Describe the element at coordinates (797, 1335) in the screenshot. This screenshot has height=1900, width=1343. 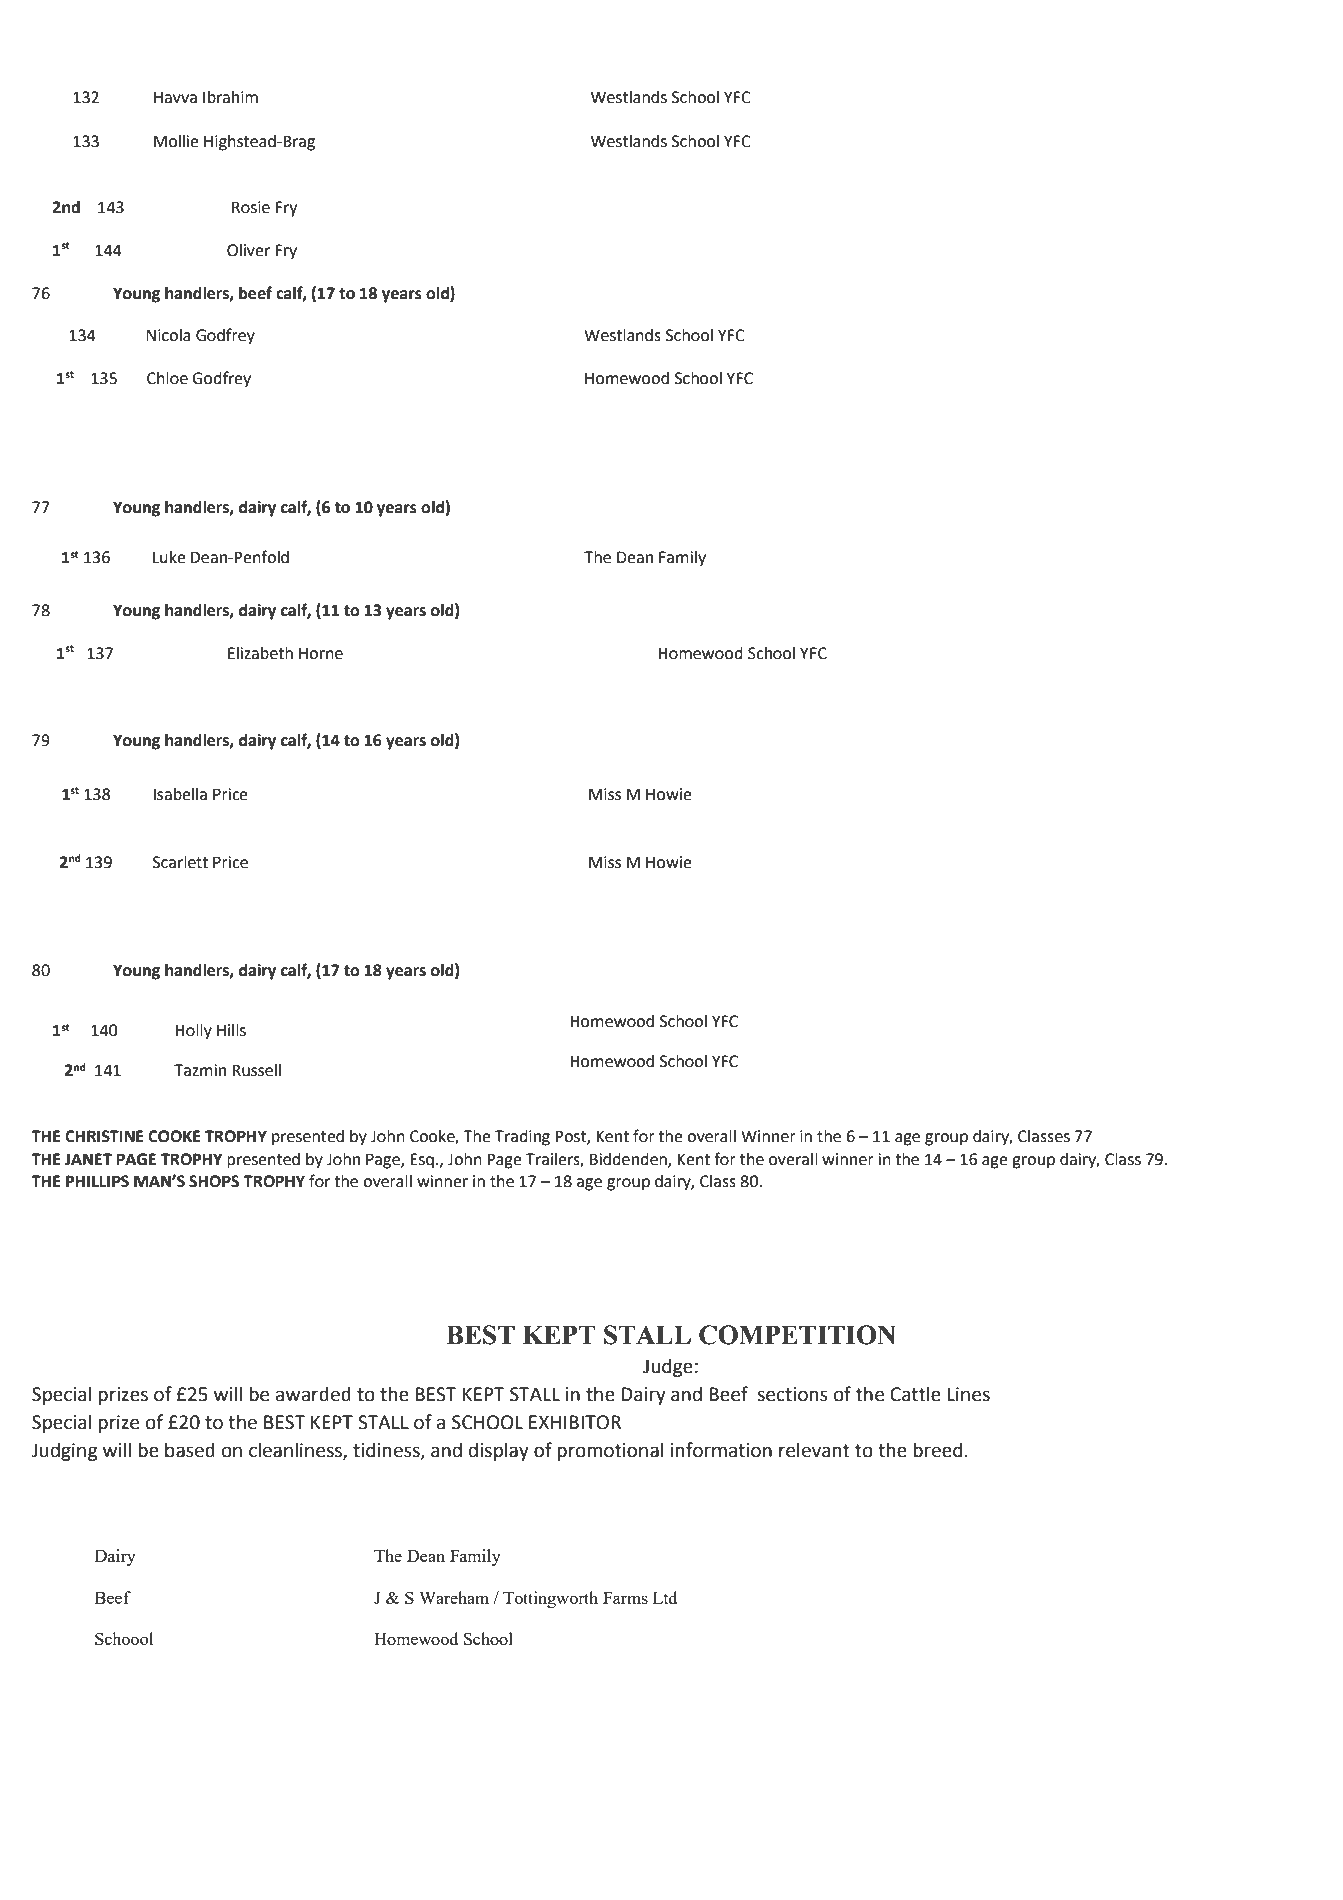
I see `COMPETITION` at that location.
